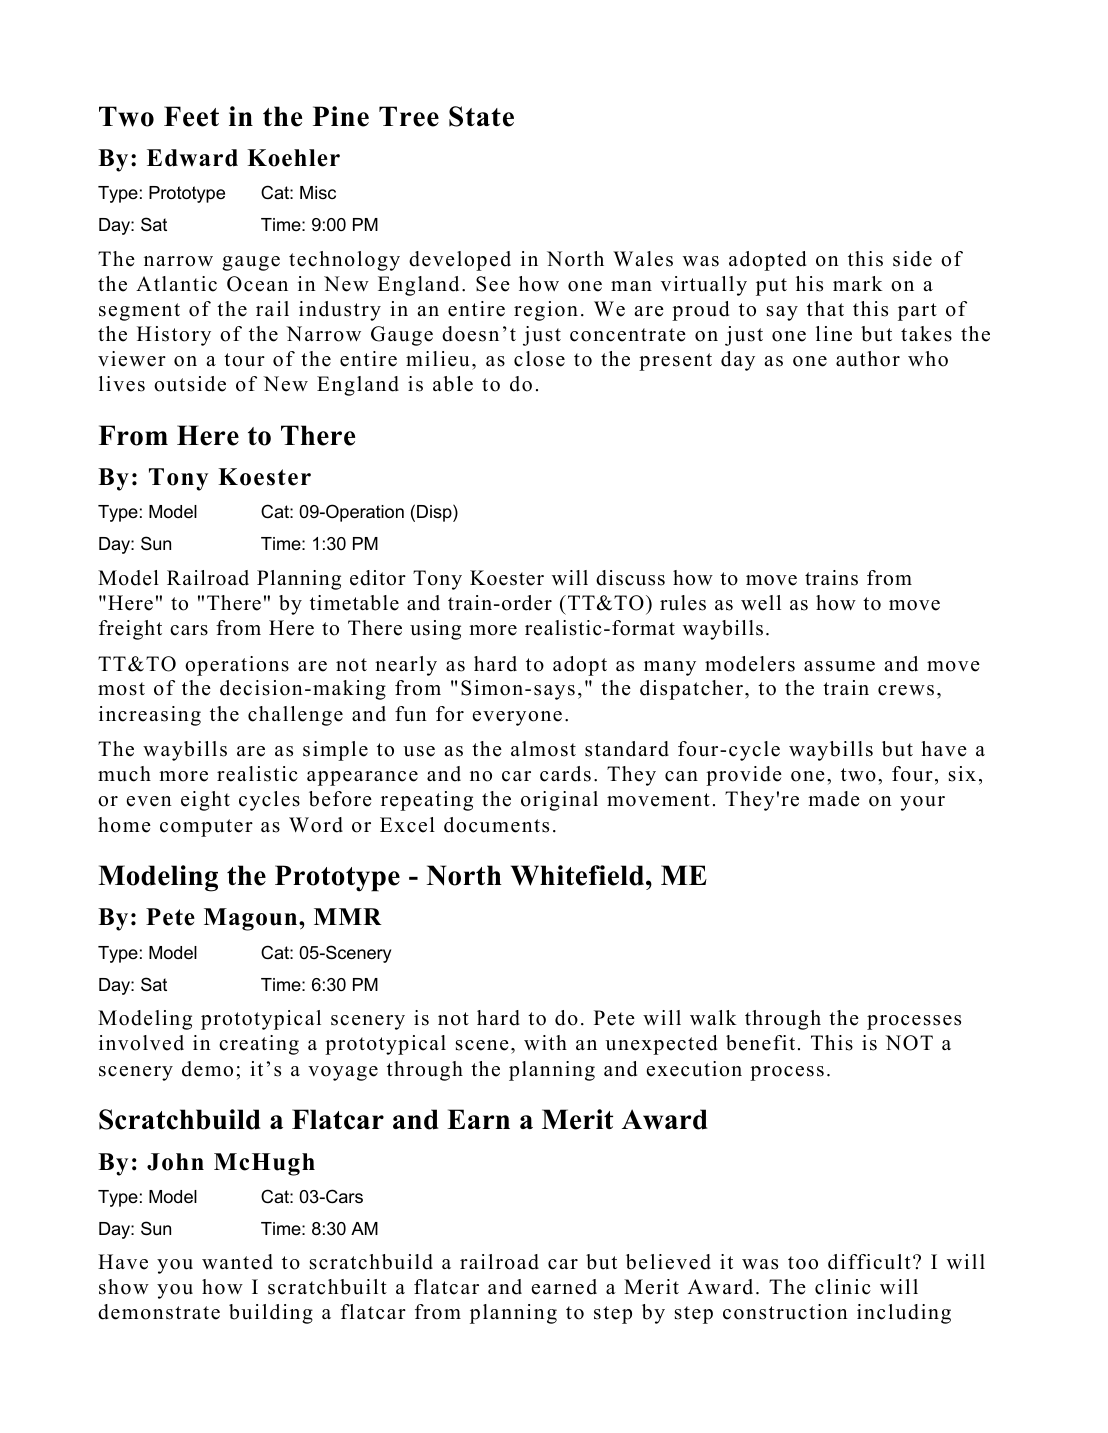 Image resolution: width=1108 pixels, height=1433 pixels. What do you see at coordinates (630, 578) in the document?
I see `discuss` at bounding box center [630, 578].
